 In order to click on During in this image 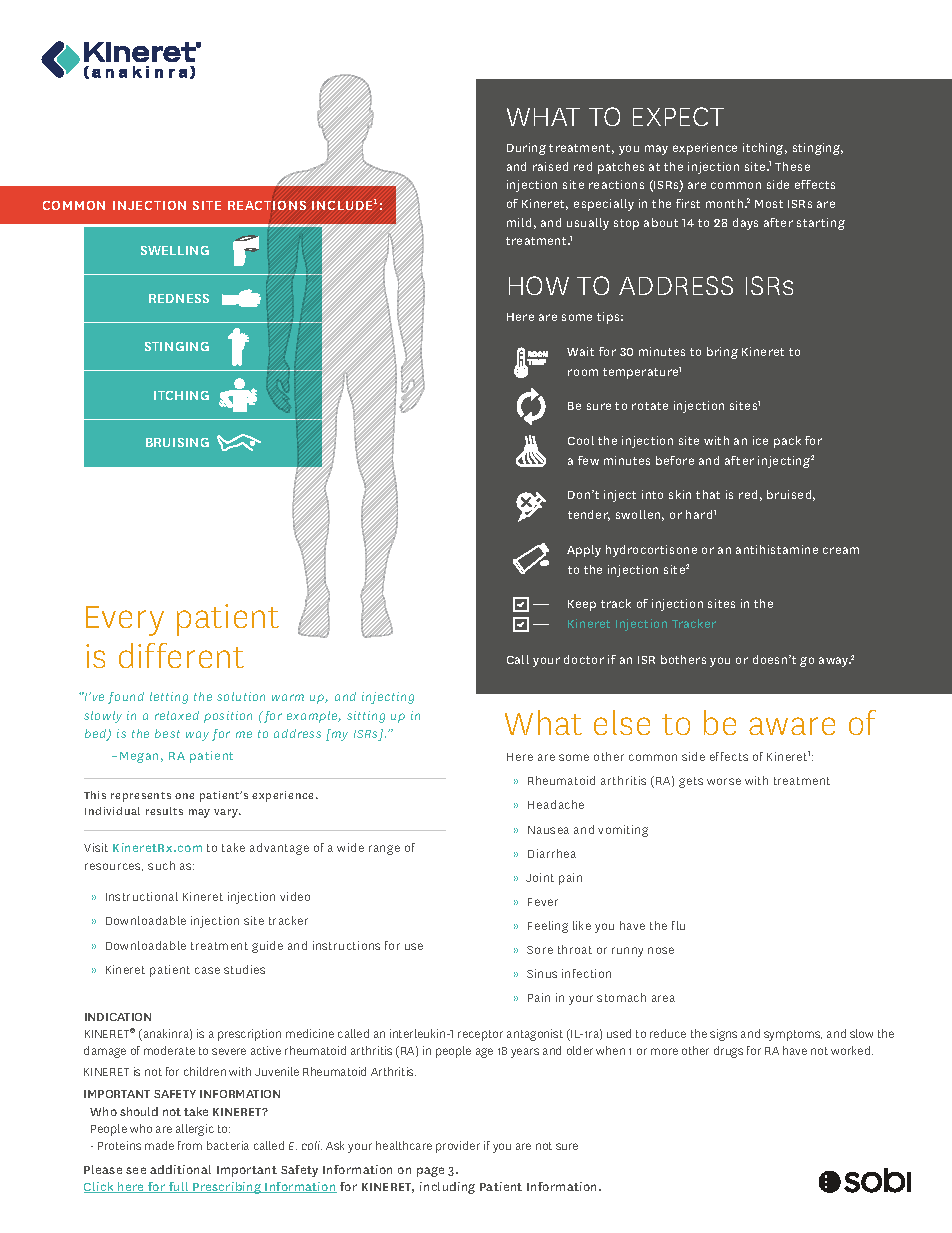, I will do `click(526, 149)`.
